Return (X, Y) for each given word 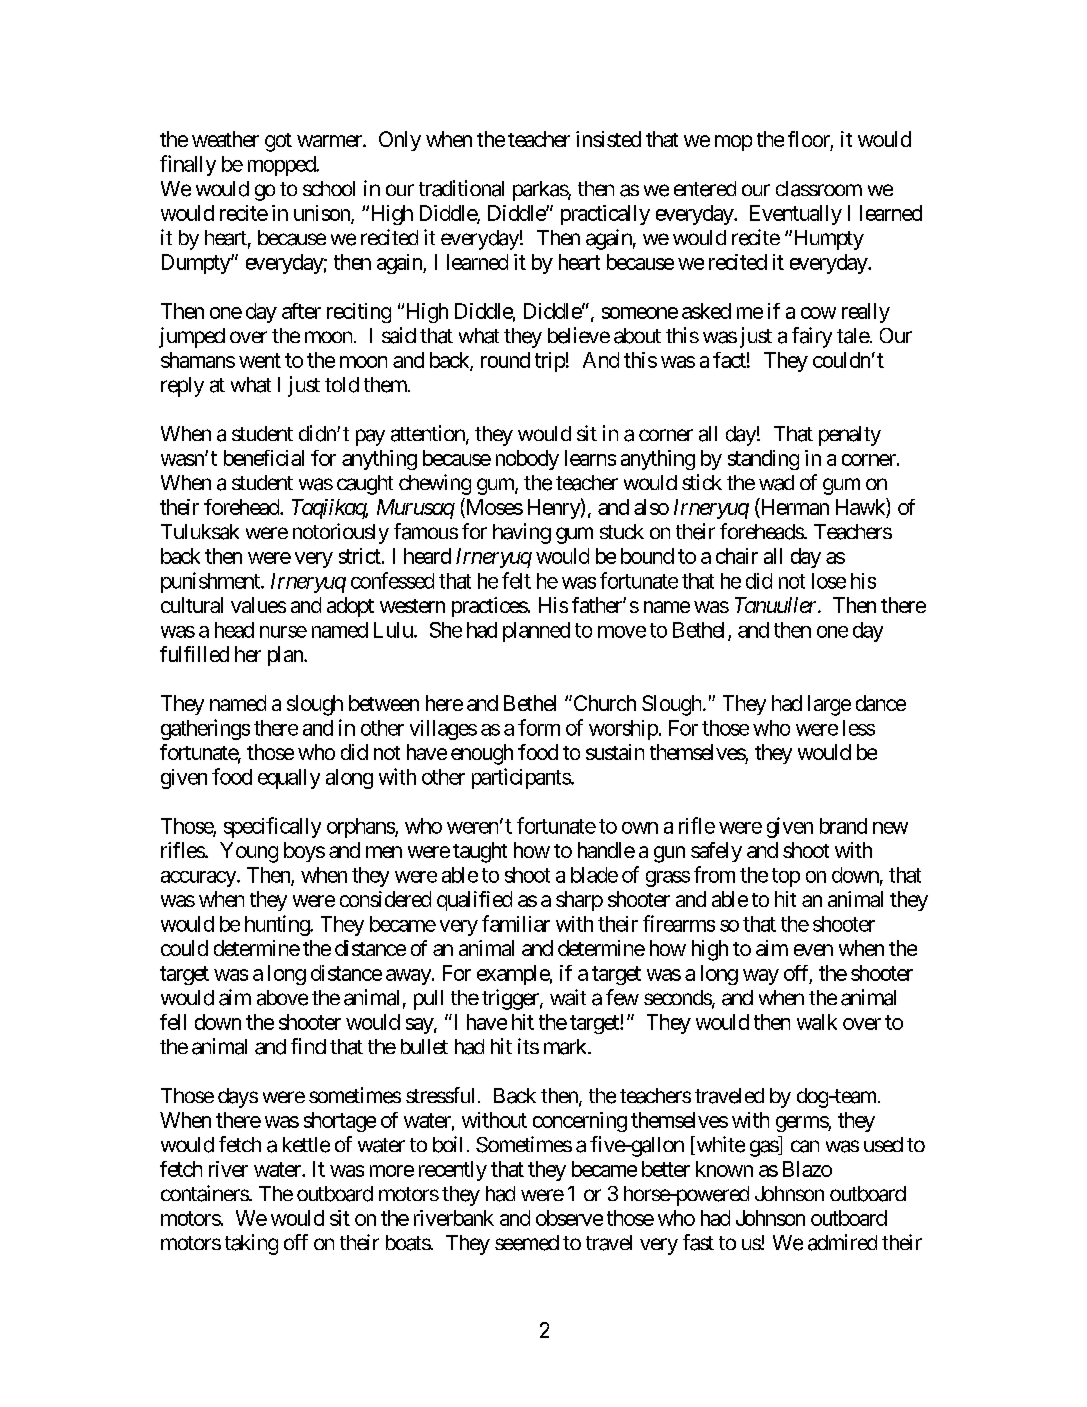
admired (842, 1242)
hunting (278, 925)
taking (251, 1244)
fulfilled (194, 654)
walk (817, 1022)
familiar (516, 923)
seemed (527, 1243)
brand (843, 826)
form (539, 727)
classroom (819, 189)
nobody (527, 460)
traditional (461, 188)
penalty (850, 436)
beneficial (264, 458)
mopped (282, 166)
